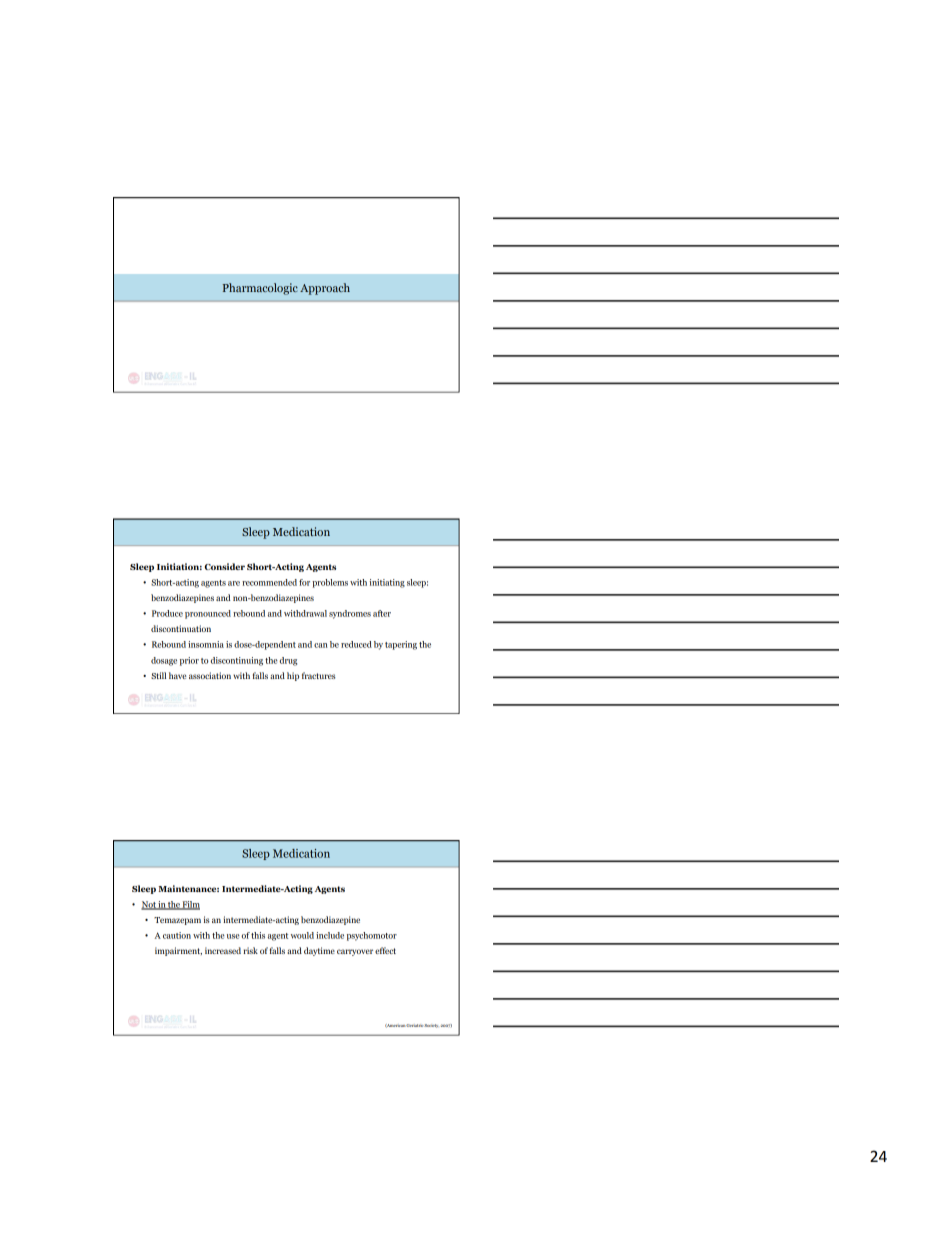  I want to click on Pharmacologic, so click(260, 289).
